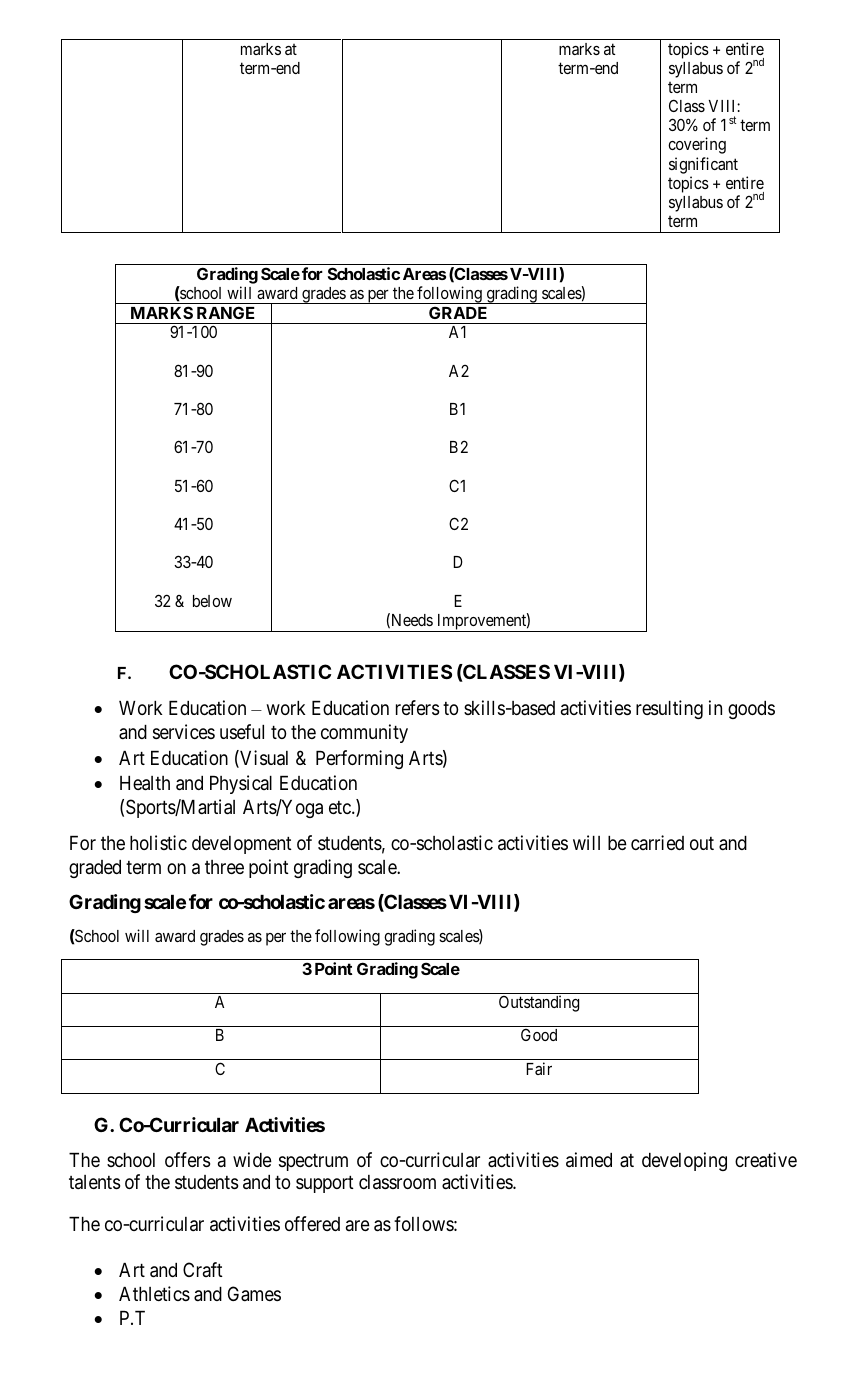  I want to click on significant, so click(703, 165).
